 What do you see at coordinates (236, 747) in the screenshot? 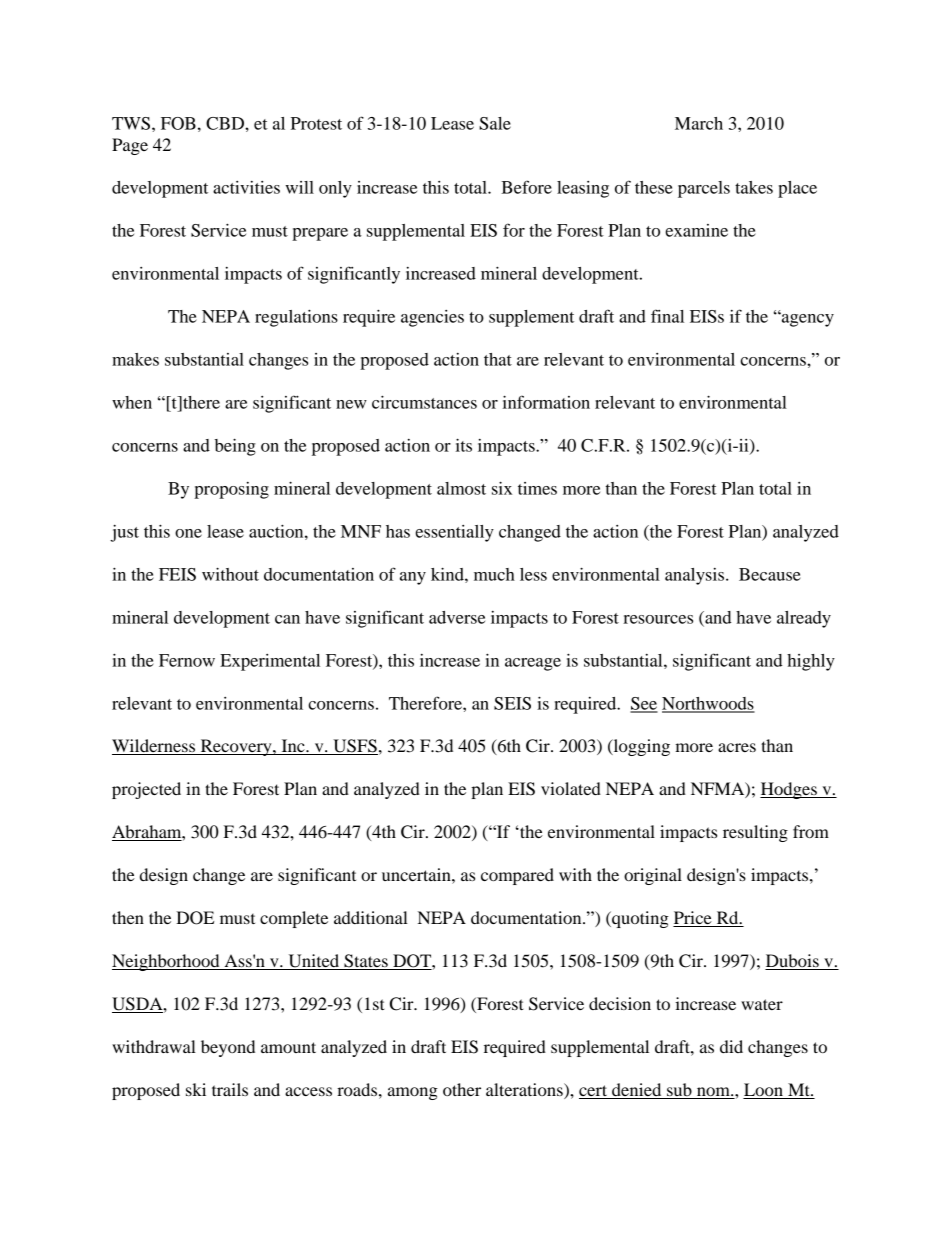
I see `Recovery` at bounding box center [236, 747].
